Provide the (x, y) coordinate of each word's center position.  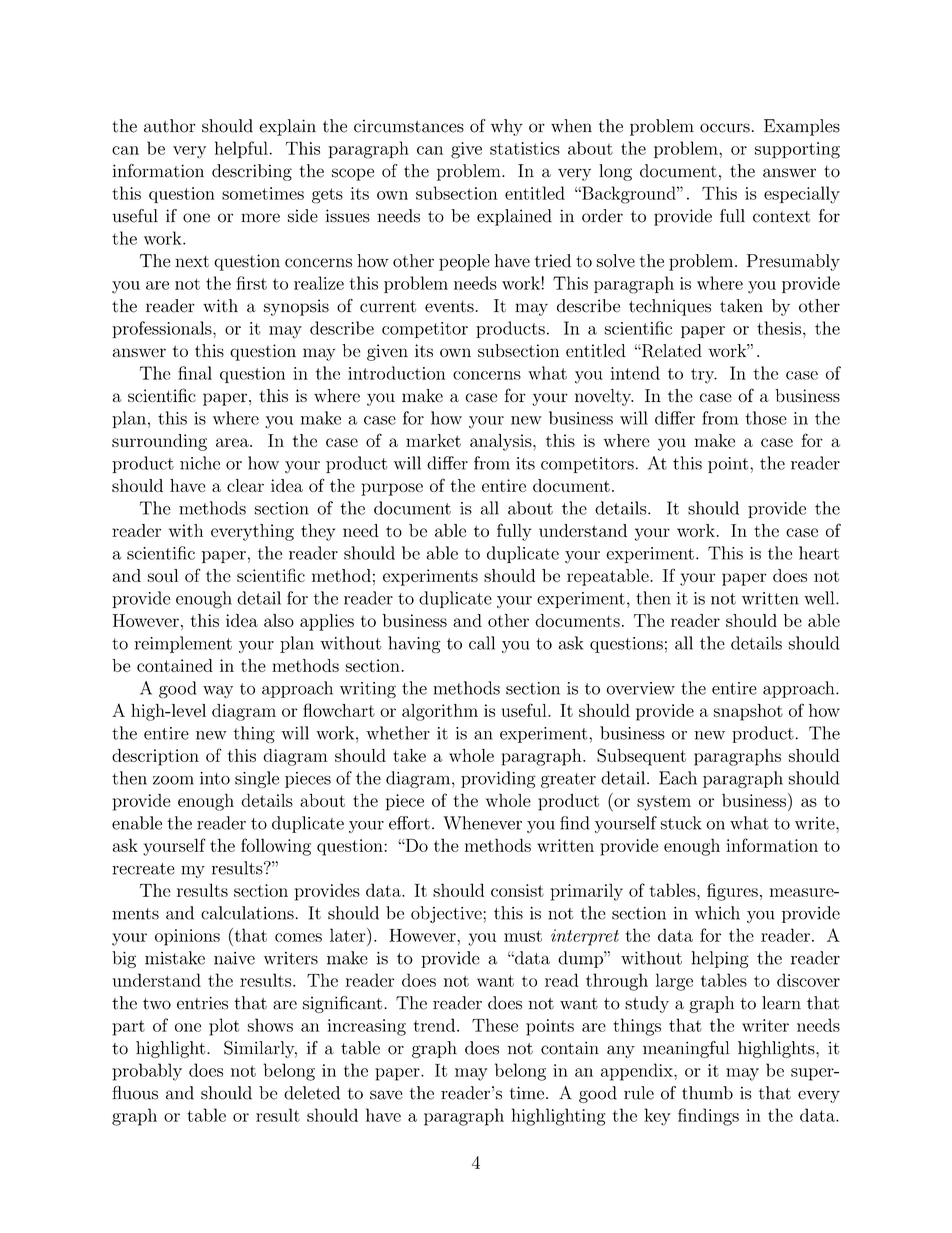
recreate (143, 869)
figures (732, 892)
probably (147, 1072)
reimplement (183, 644)
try (704, 376)
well (820, 598)
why (507, 127)
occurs (725, 128)
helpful (241, 149)
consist (517, 890)
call (482, 643)
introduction (396, 373)
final (195, 373)
